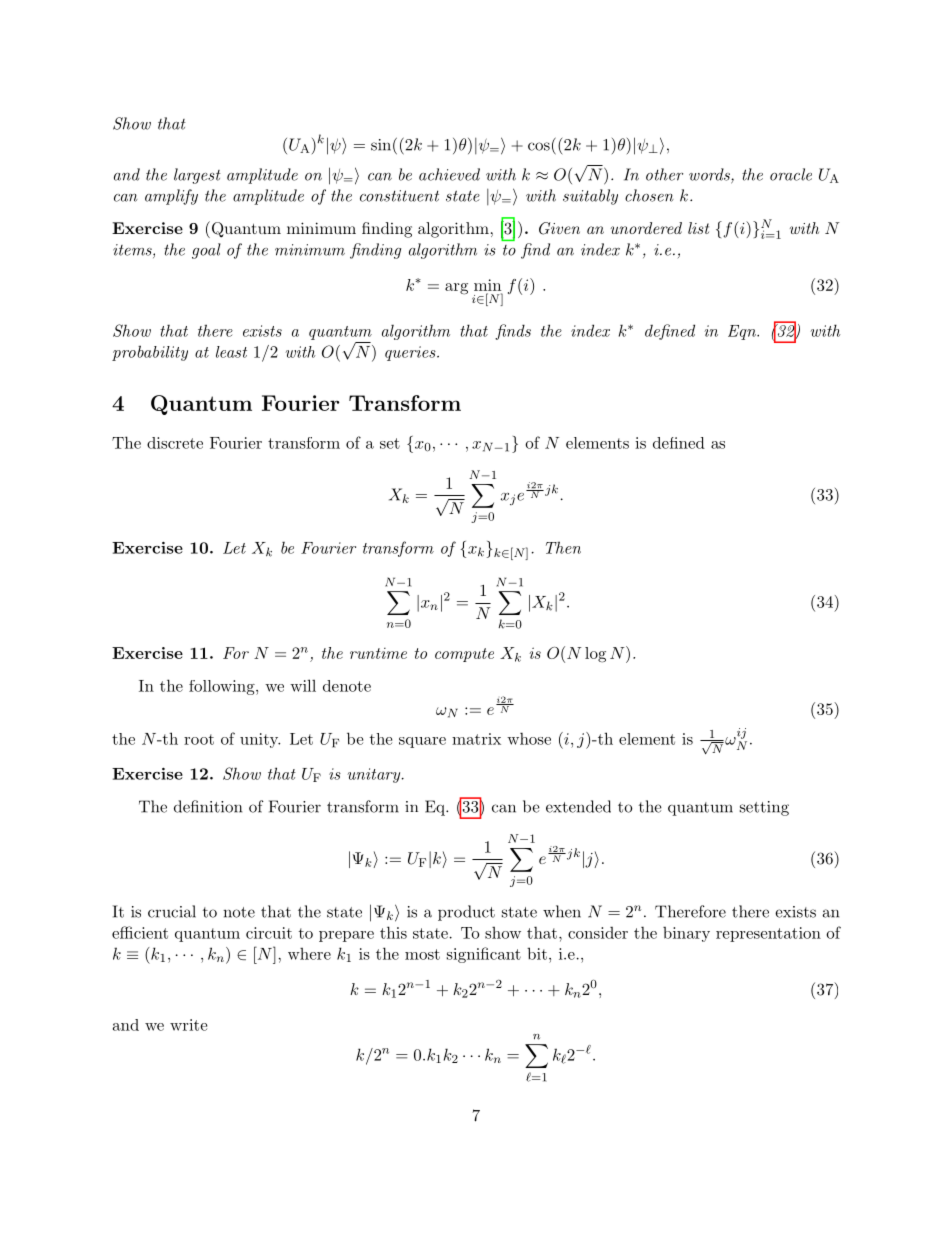  What do you see at coordinates (764, 808) in the image?
I see `setting` at bounding box center [764, 808].
